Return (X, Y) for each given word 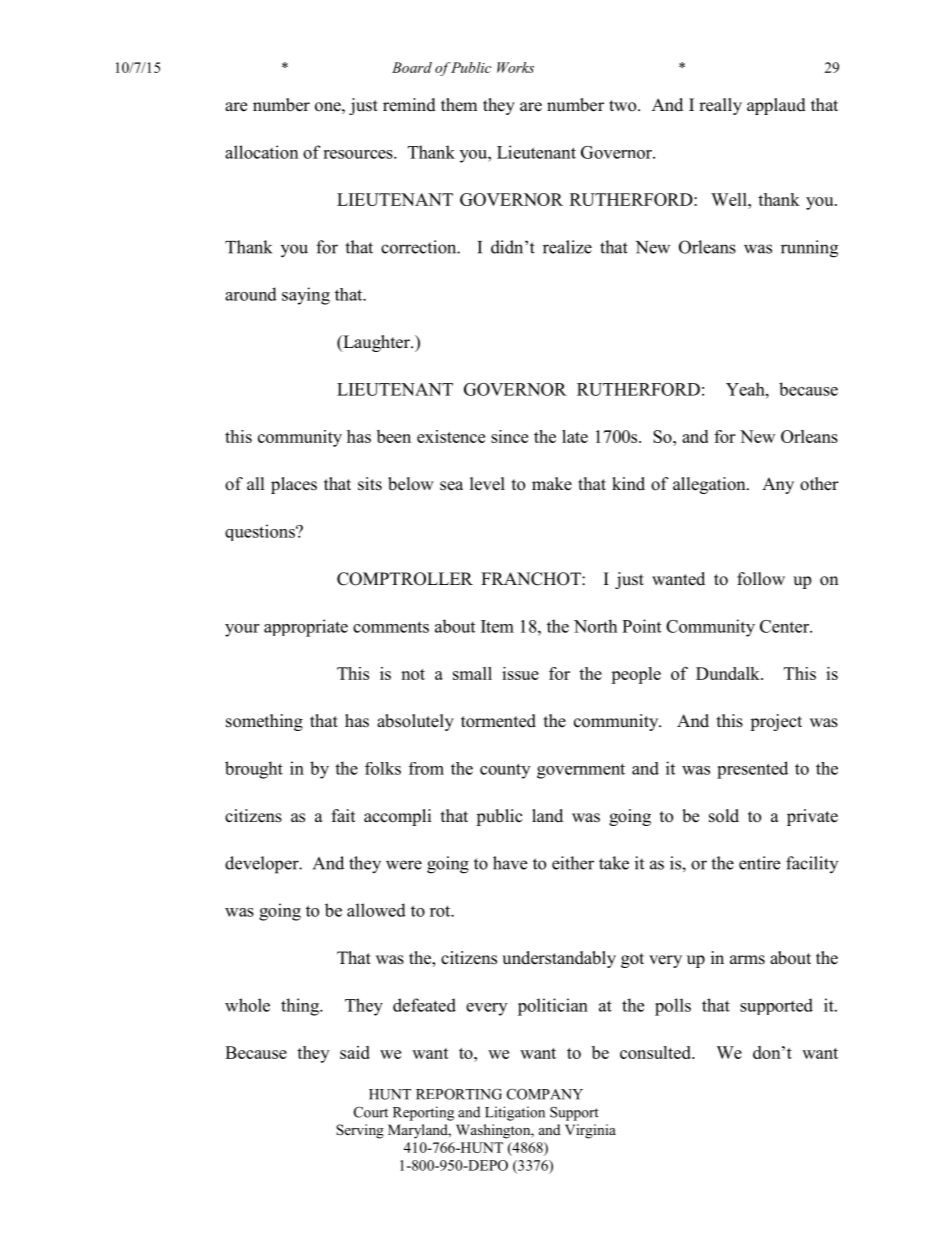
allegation (710, 485)
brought (254, 770)
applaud (776, 106)
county (505, 771)
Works (515, 67)
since (509, 436)
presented (752, 770)
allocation (261, 152)
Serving (360, 1131)
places (294, 485)
